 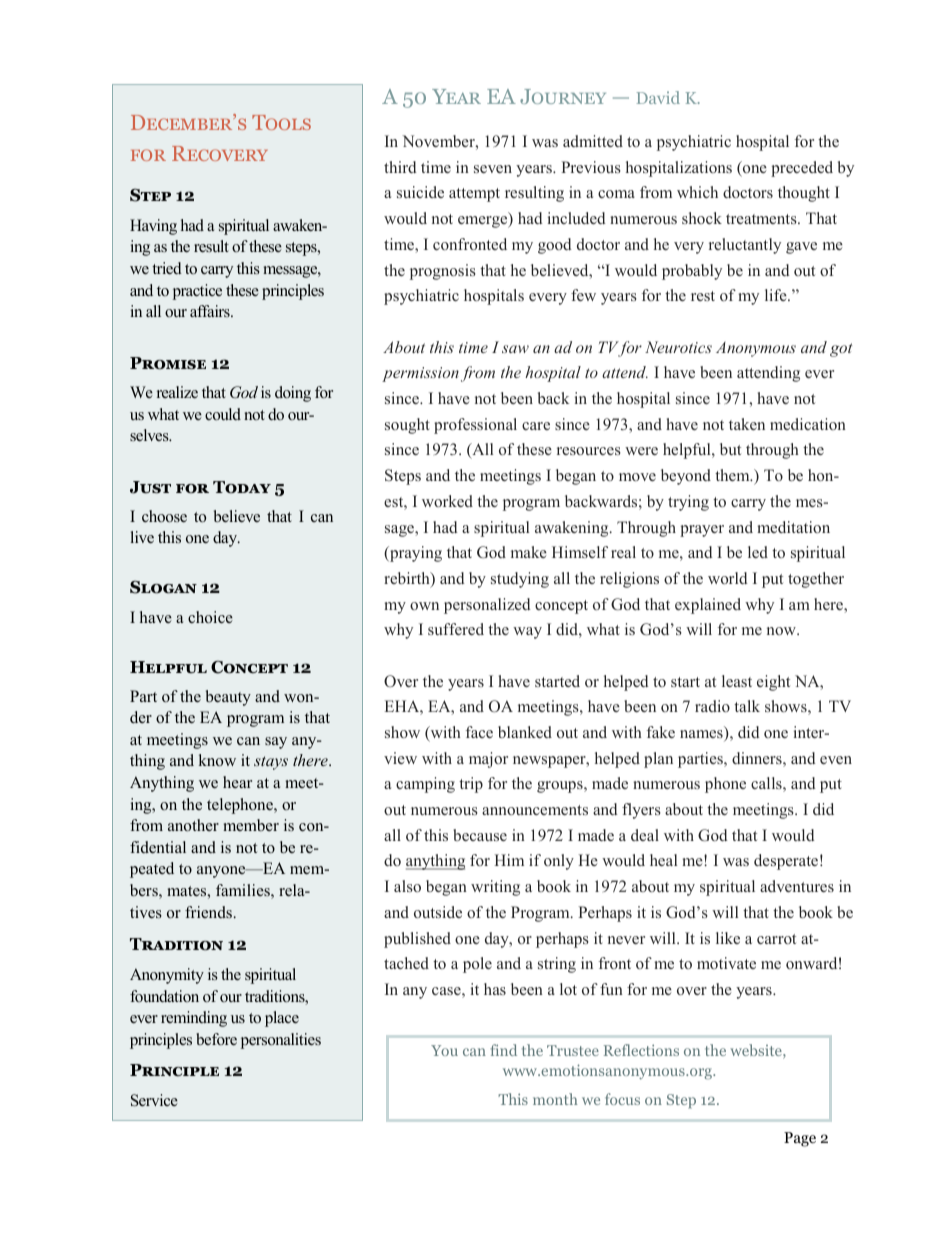 I want to click on Service, so click(x=154, y=1100).
